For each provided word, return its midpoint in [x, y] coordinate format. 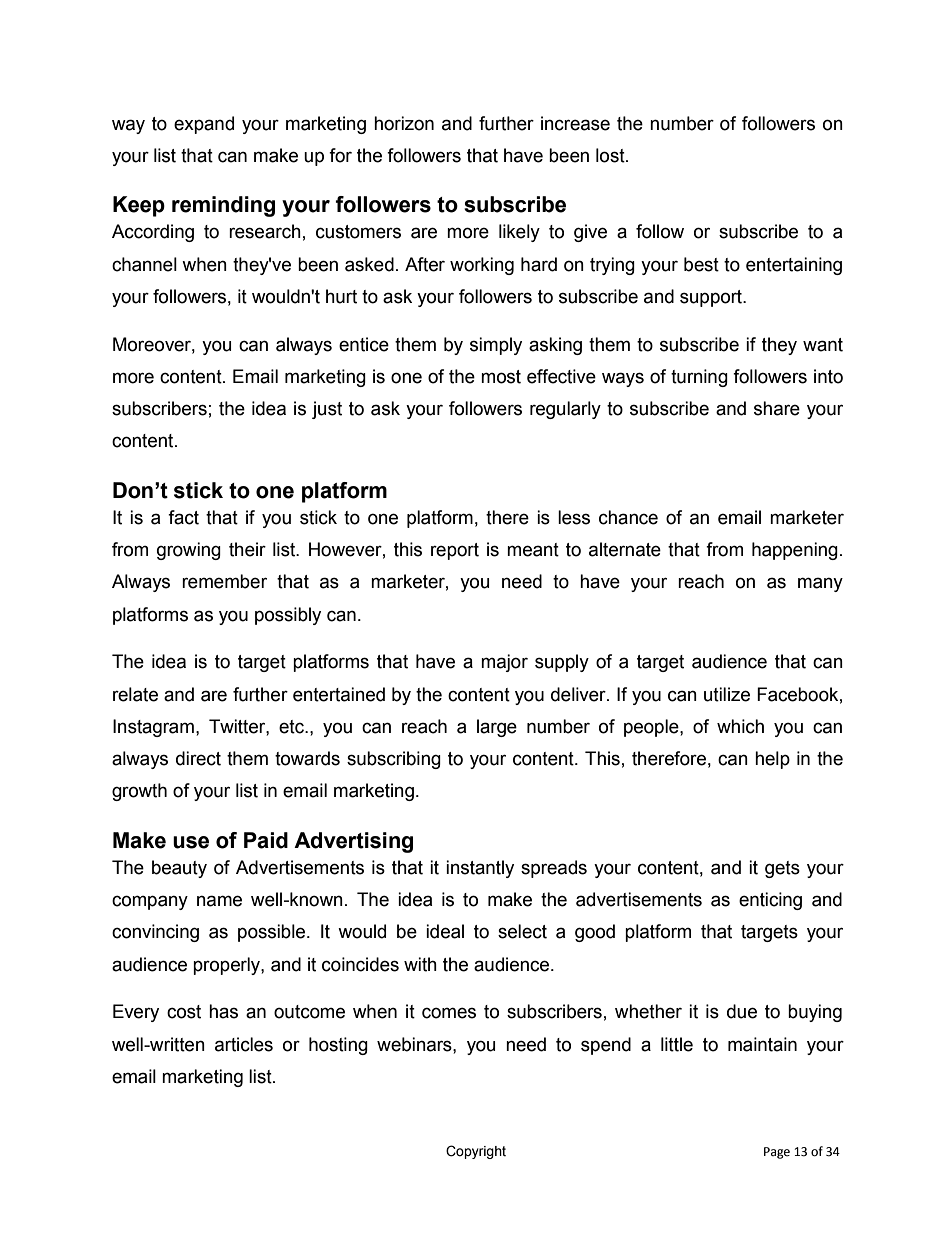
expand [204, 125]
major [504, 663]
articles [244, 1044]
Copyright [476, 1152]
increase [575, 123]
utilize [727, 694]
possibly [288, 616]
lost [611, 155]
